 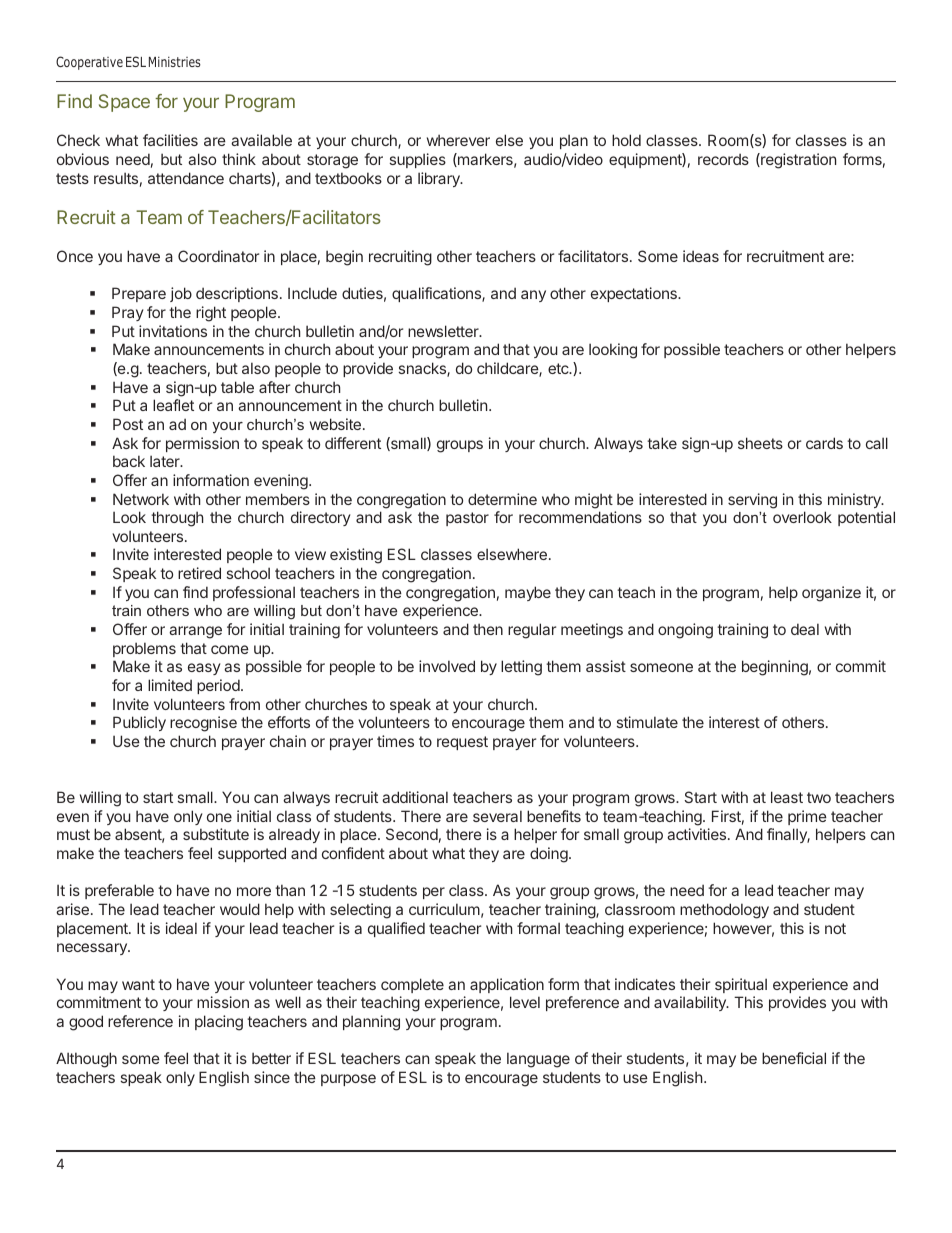 What do you see at coordinates (166, 461) in the screenshot?
I see `later` at bounding box center [166, 461].
